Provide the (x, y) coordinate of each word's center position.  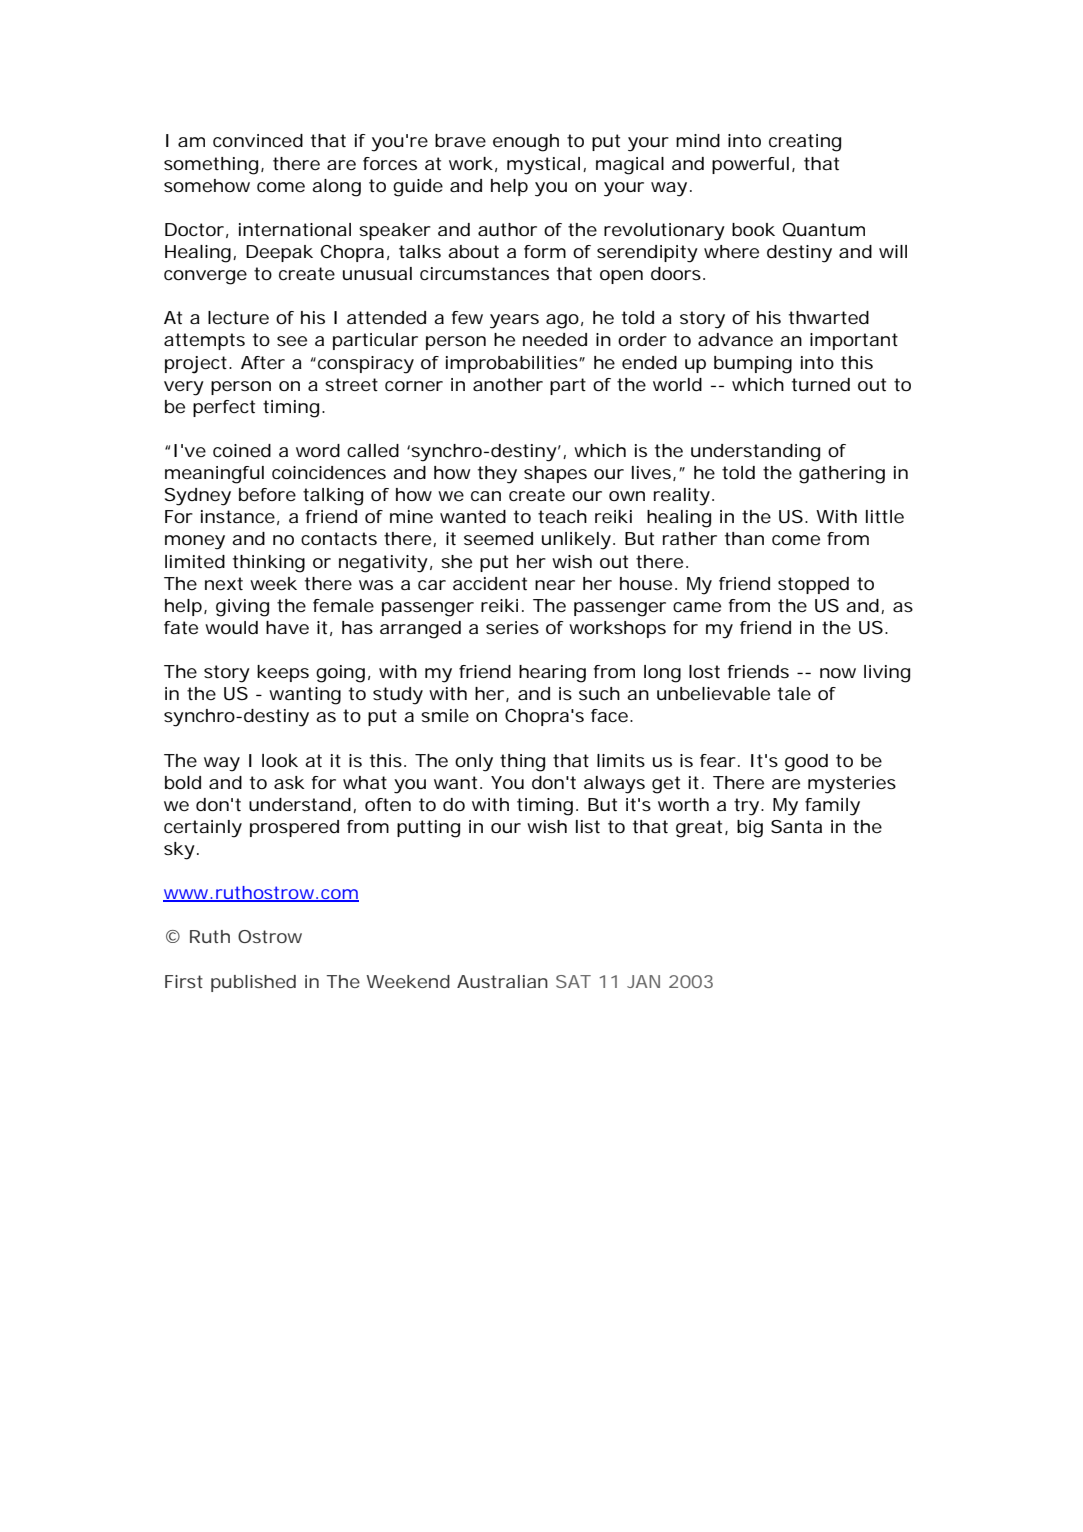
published (253, 983)
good (806, 763)
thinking (269, 564)
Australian (502, 981)
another (508, 384)
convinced (258, 140)
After (263, 362)
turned (821, 384)
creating (805, 143)
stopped (813, 585)
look (280, 760)
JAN (643, 981)
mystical (543, 166)
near (555, 585)
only (474, 763)
